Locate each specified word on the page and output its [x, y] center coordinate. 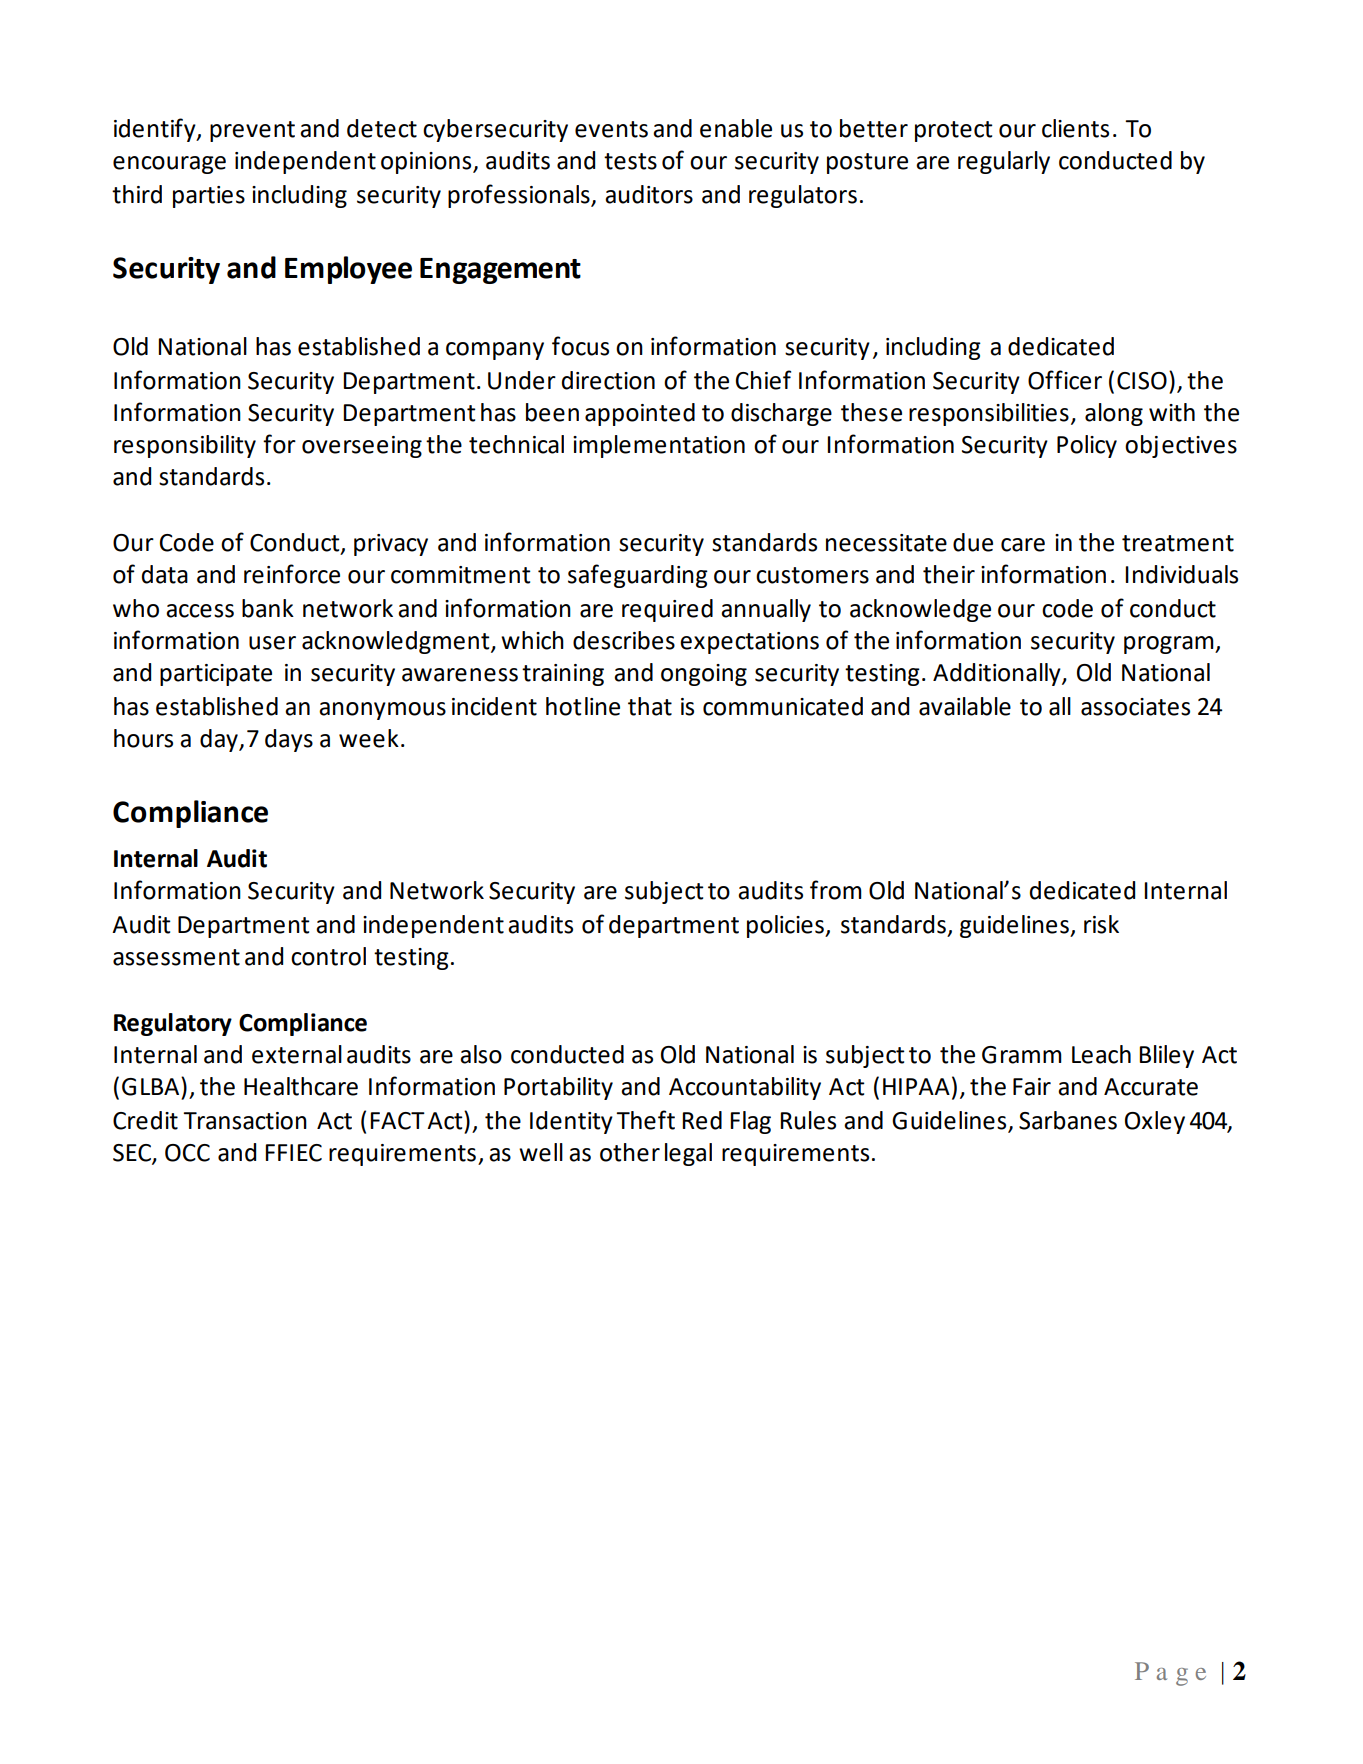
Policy [1087, 446]
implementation [659, 446]
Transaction [245, 1121]
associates [1135, 707]
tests [630, 161]
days [289, 740]
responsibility [185, 446]
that [650, 706]
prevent [252, 131]
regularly [1004, 162]
